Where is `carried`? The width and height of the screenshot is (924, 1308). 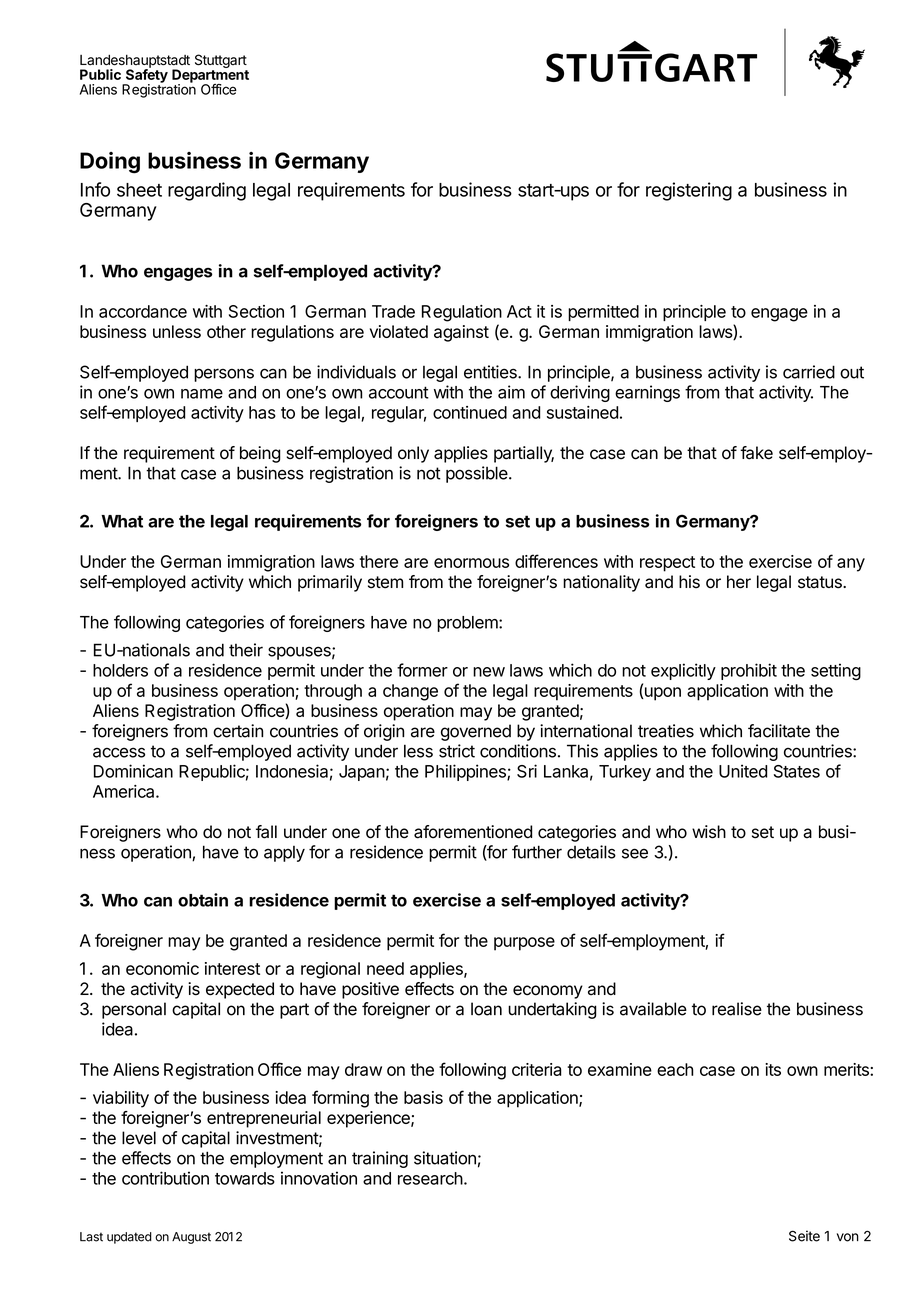
carried is located at coordinates (809, 372).
